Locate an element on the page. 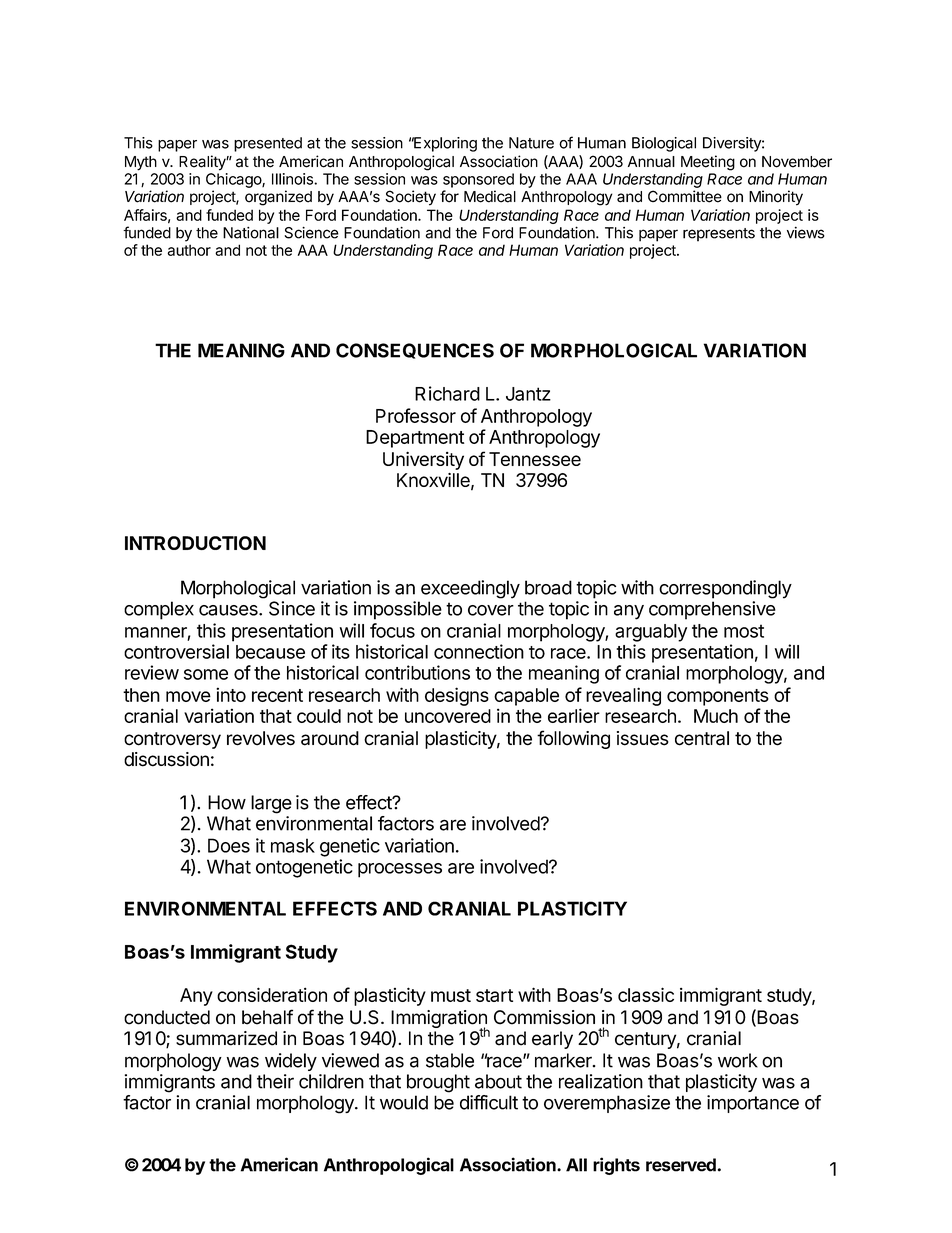 This document has height=1233, width=952. Richard is located at coordinates (447, 393).
